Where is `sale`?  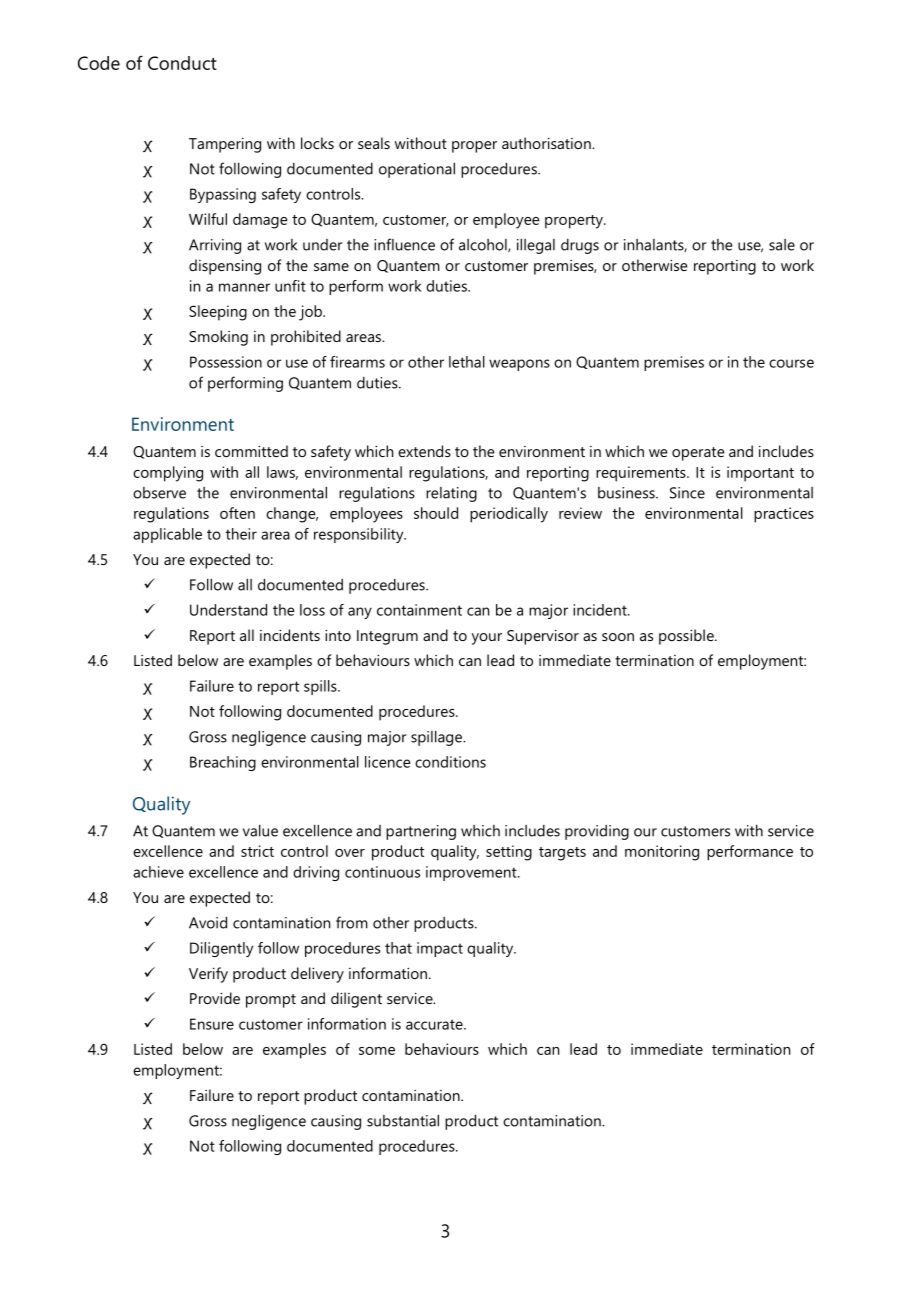 sale is located at coordinates (782, 245).
